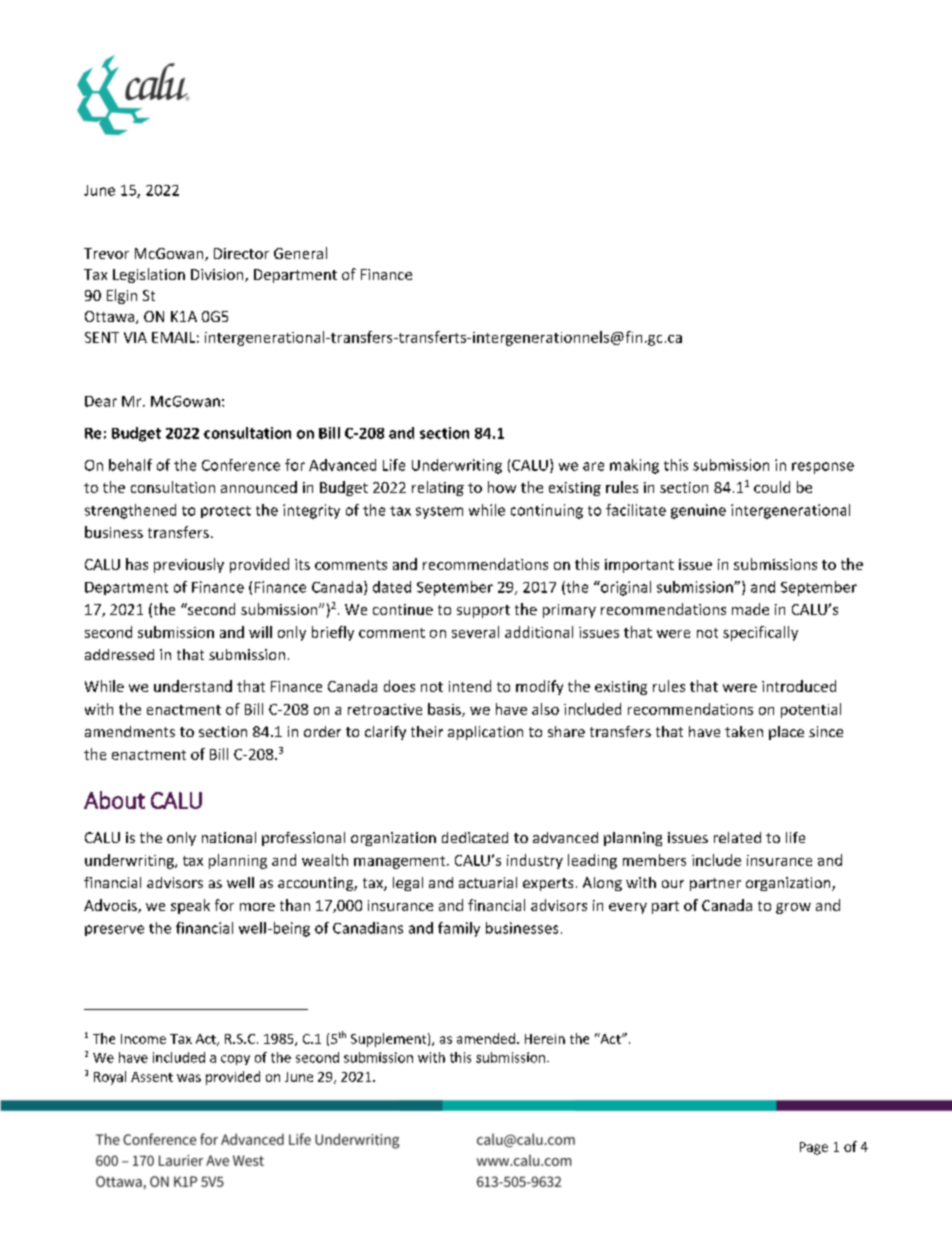 This image has height=1233, width=952. Describe the element at coordinates (193, 686) in the image. I see `understand` at that location.
